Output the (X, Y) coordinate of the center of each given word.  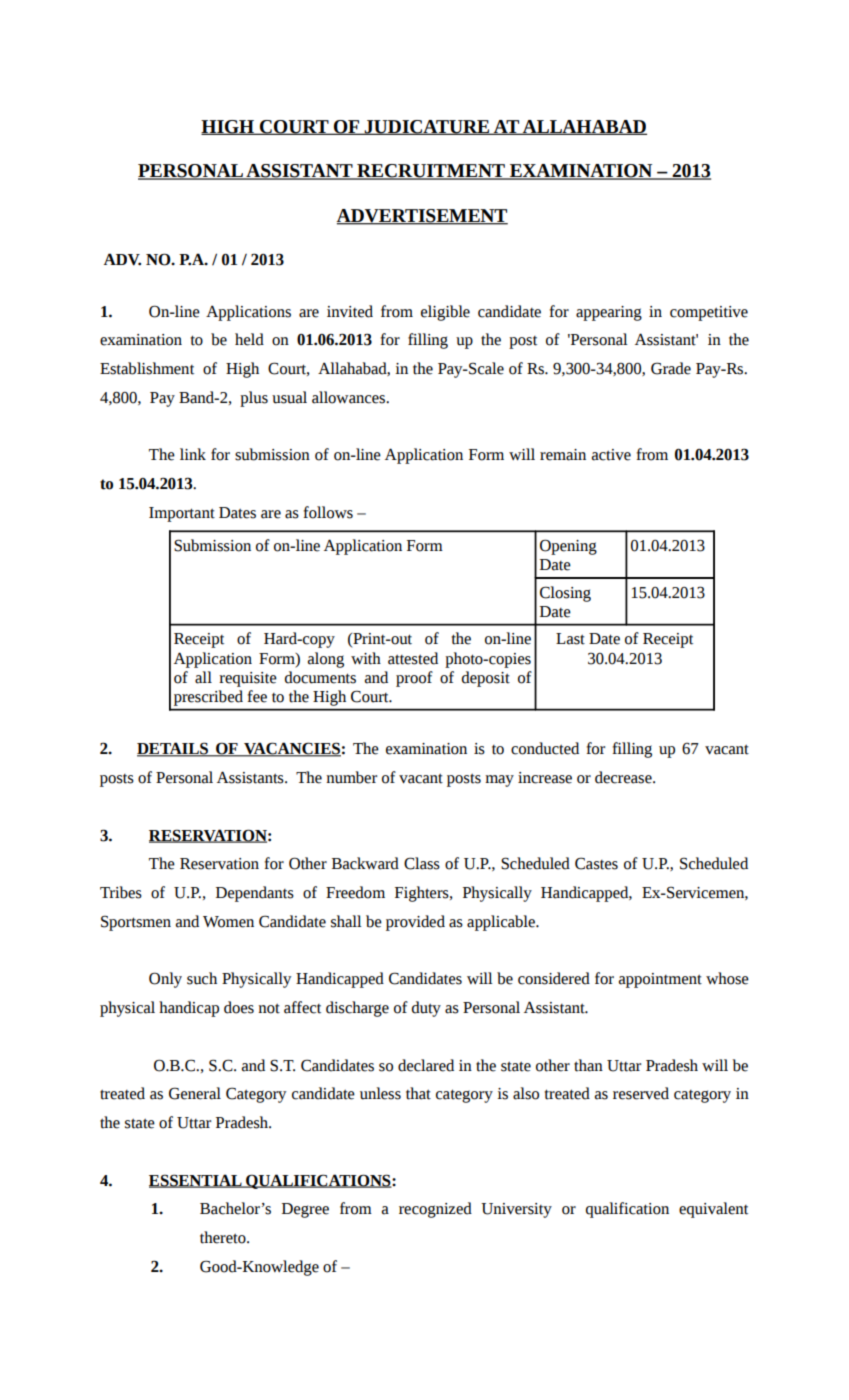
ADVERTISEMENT (422, 217)
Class (422, 863)
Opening (568, 547)
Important (182, 514)
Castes (596, 863)
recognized (435, 1210)
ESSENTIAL (196, 1181)
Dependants (255, 894)
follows (328, 512)
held (249, 339)
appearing (609, 313)
